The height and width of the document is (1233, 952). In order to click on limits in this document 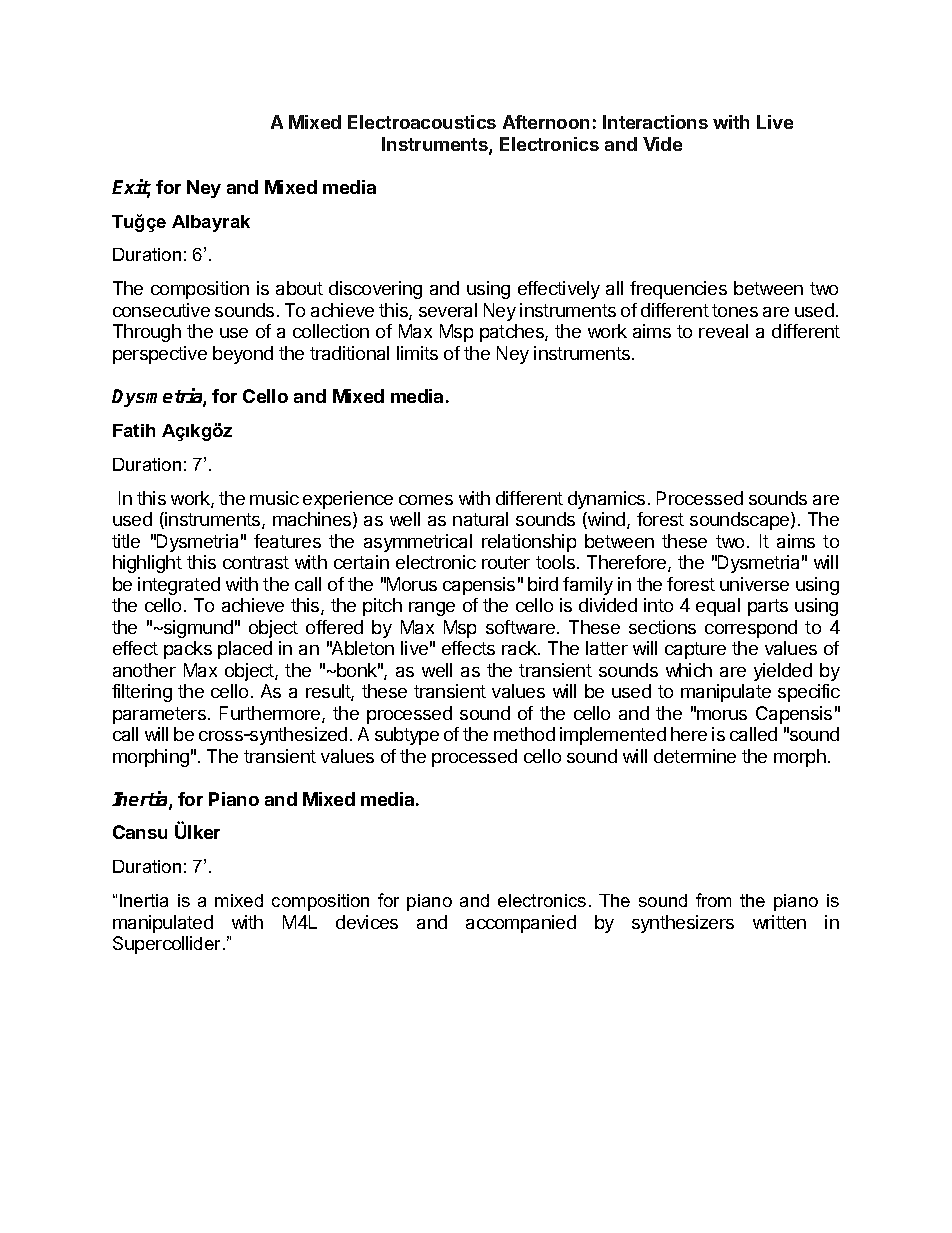, I will do `click(417, 353)`.
